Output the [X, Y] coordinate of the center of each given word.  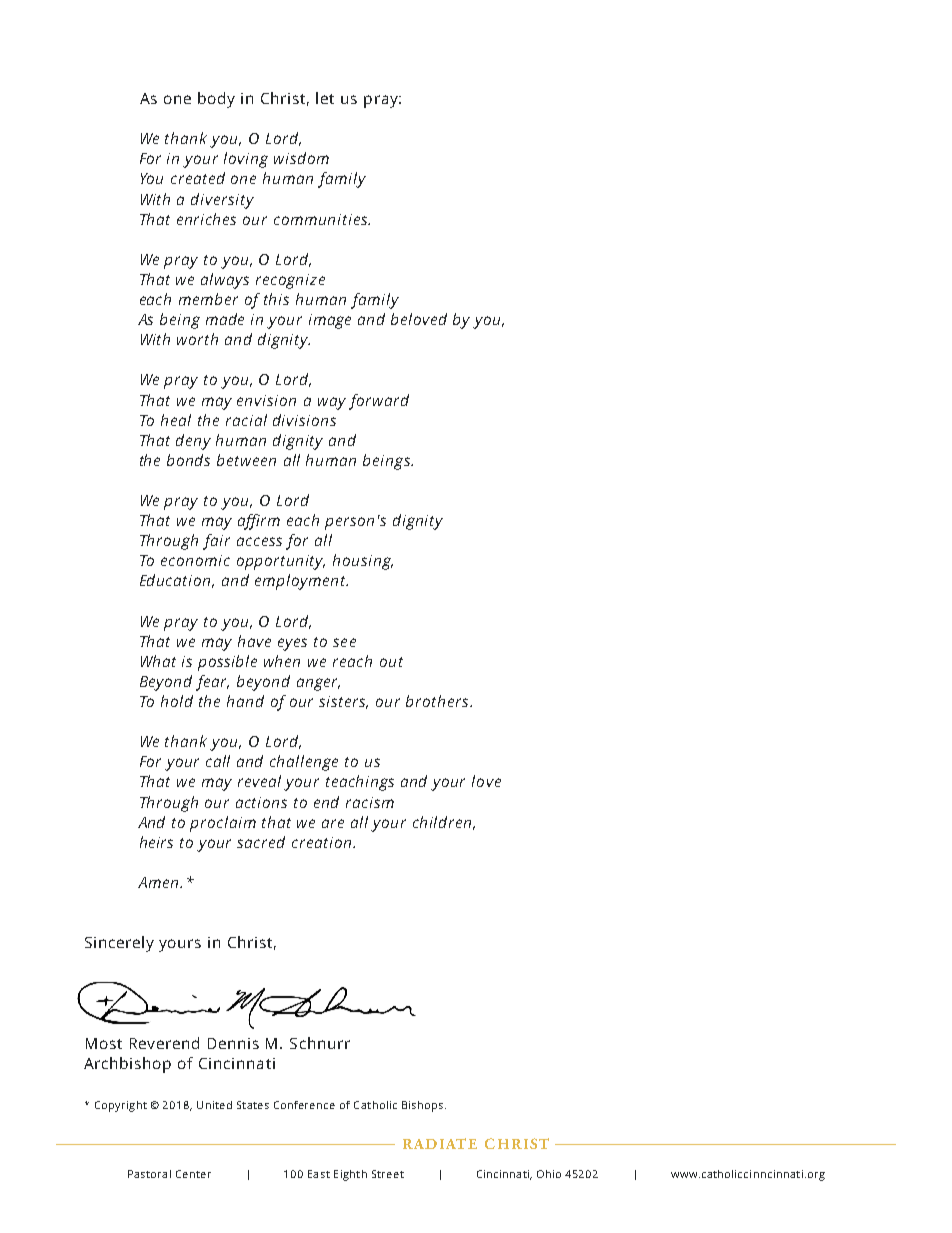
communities [322, 219]
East [319, 1174]
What [158, 661]
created [198, 178]
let [325, 98]
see [344, 642]
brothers [438, 701]
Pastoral [149, 1174]
